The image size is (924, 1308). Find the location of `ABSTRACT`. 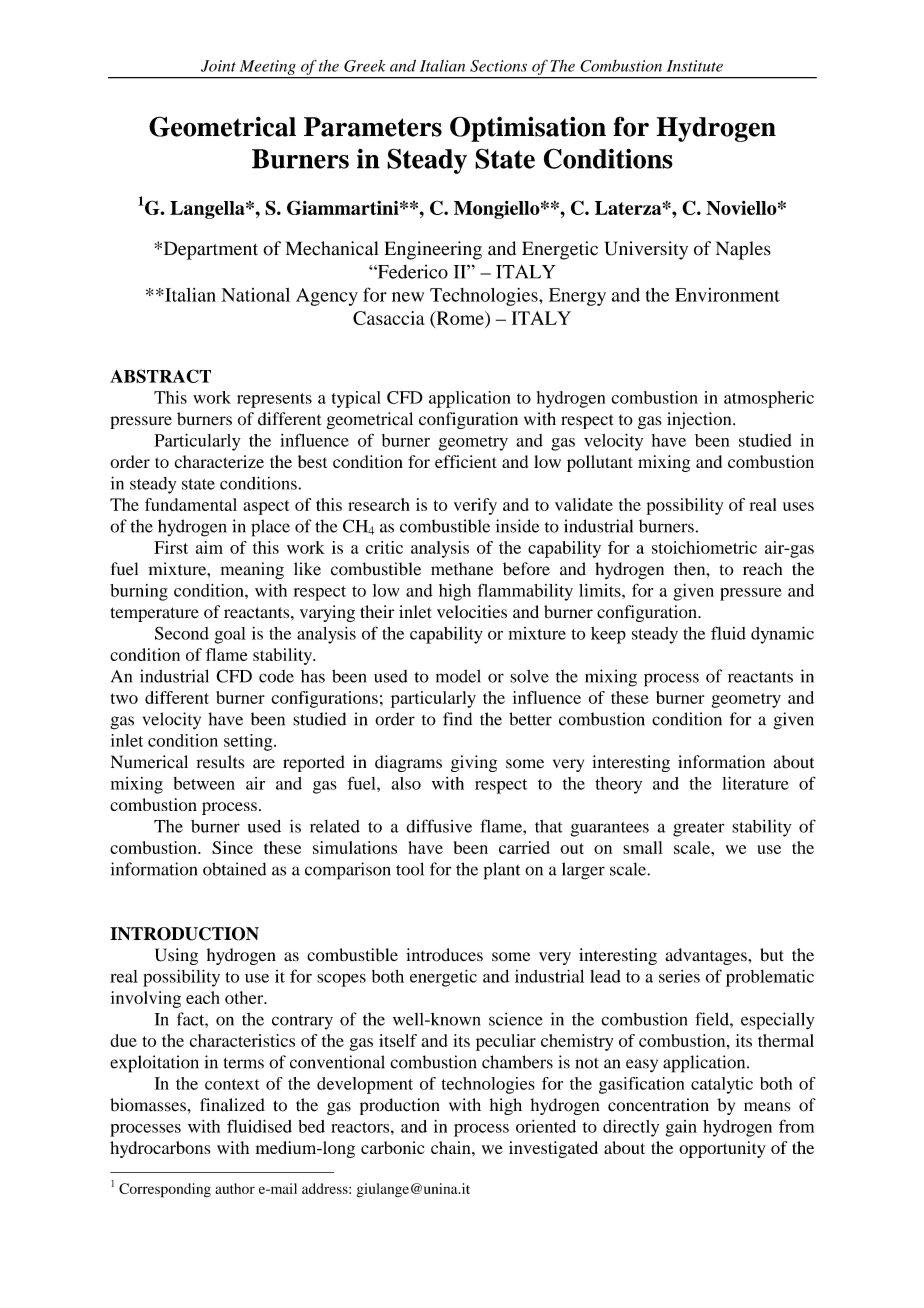

ABSTRACT is located at coordinates (160, 376).
